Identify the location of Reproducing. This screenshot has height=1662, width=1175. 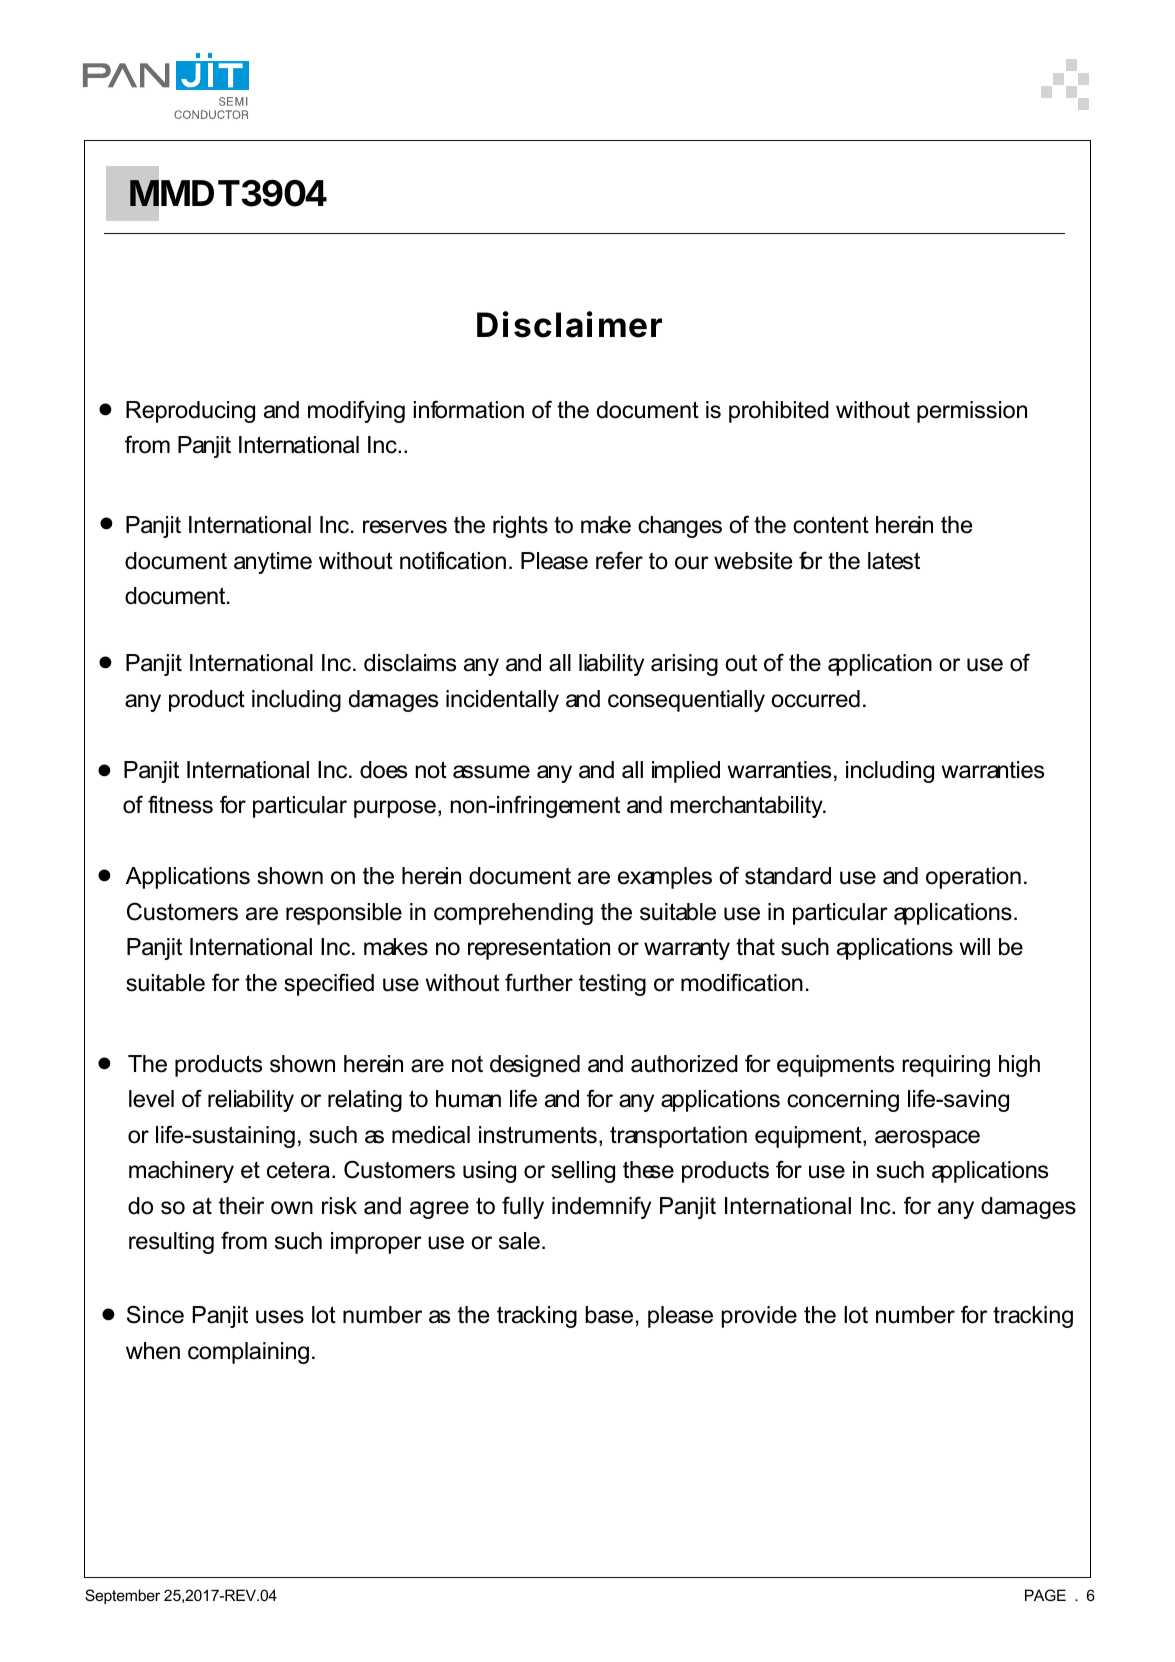
(190, 412).
